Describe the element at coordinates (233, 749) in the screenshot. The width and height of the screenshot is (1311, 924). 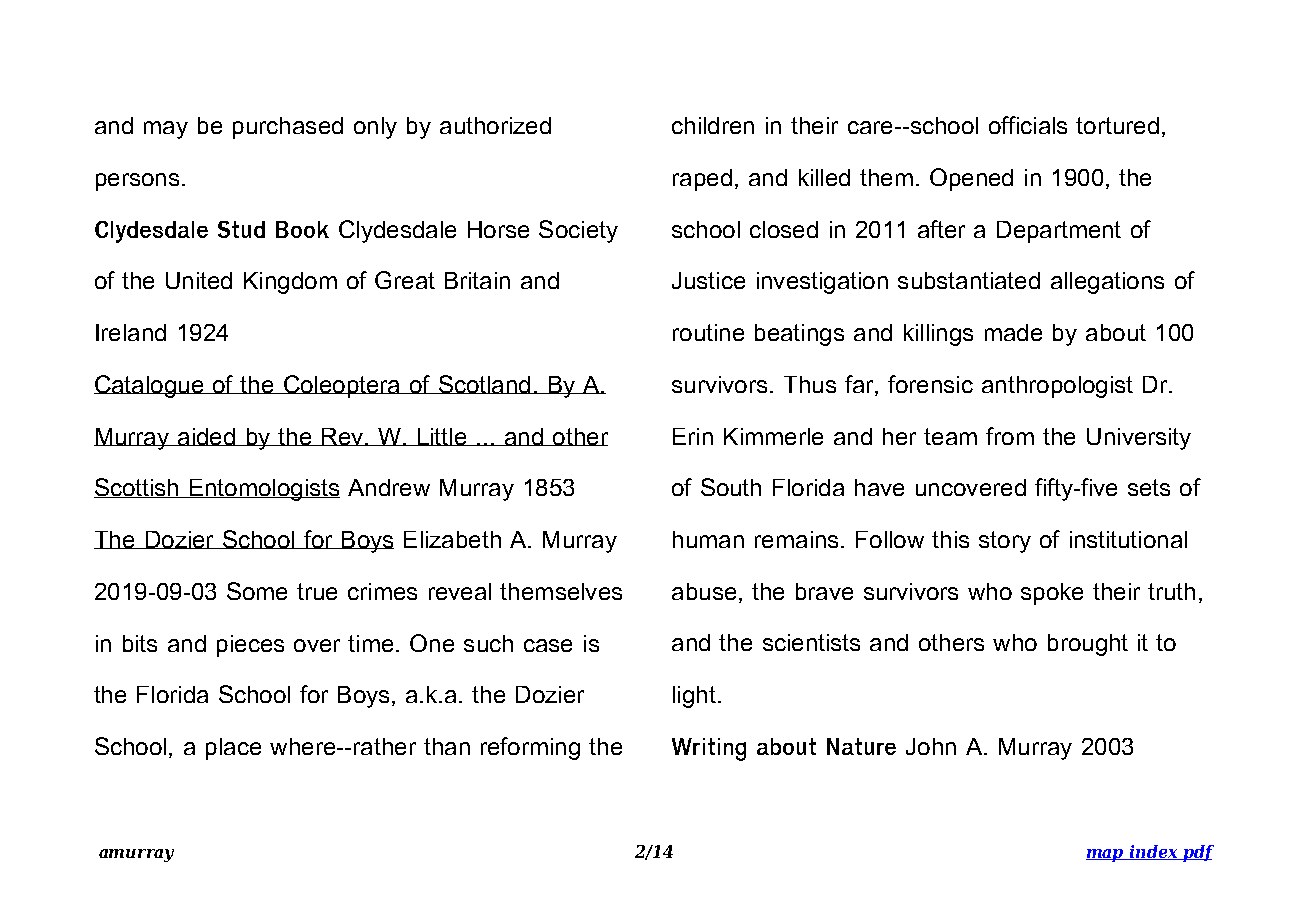
I see `place` at that location.
